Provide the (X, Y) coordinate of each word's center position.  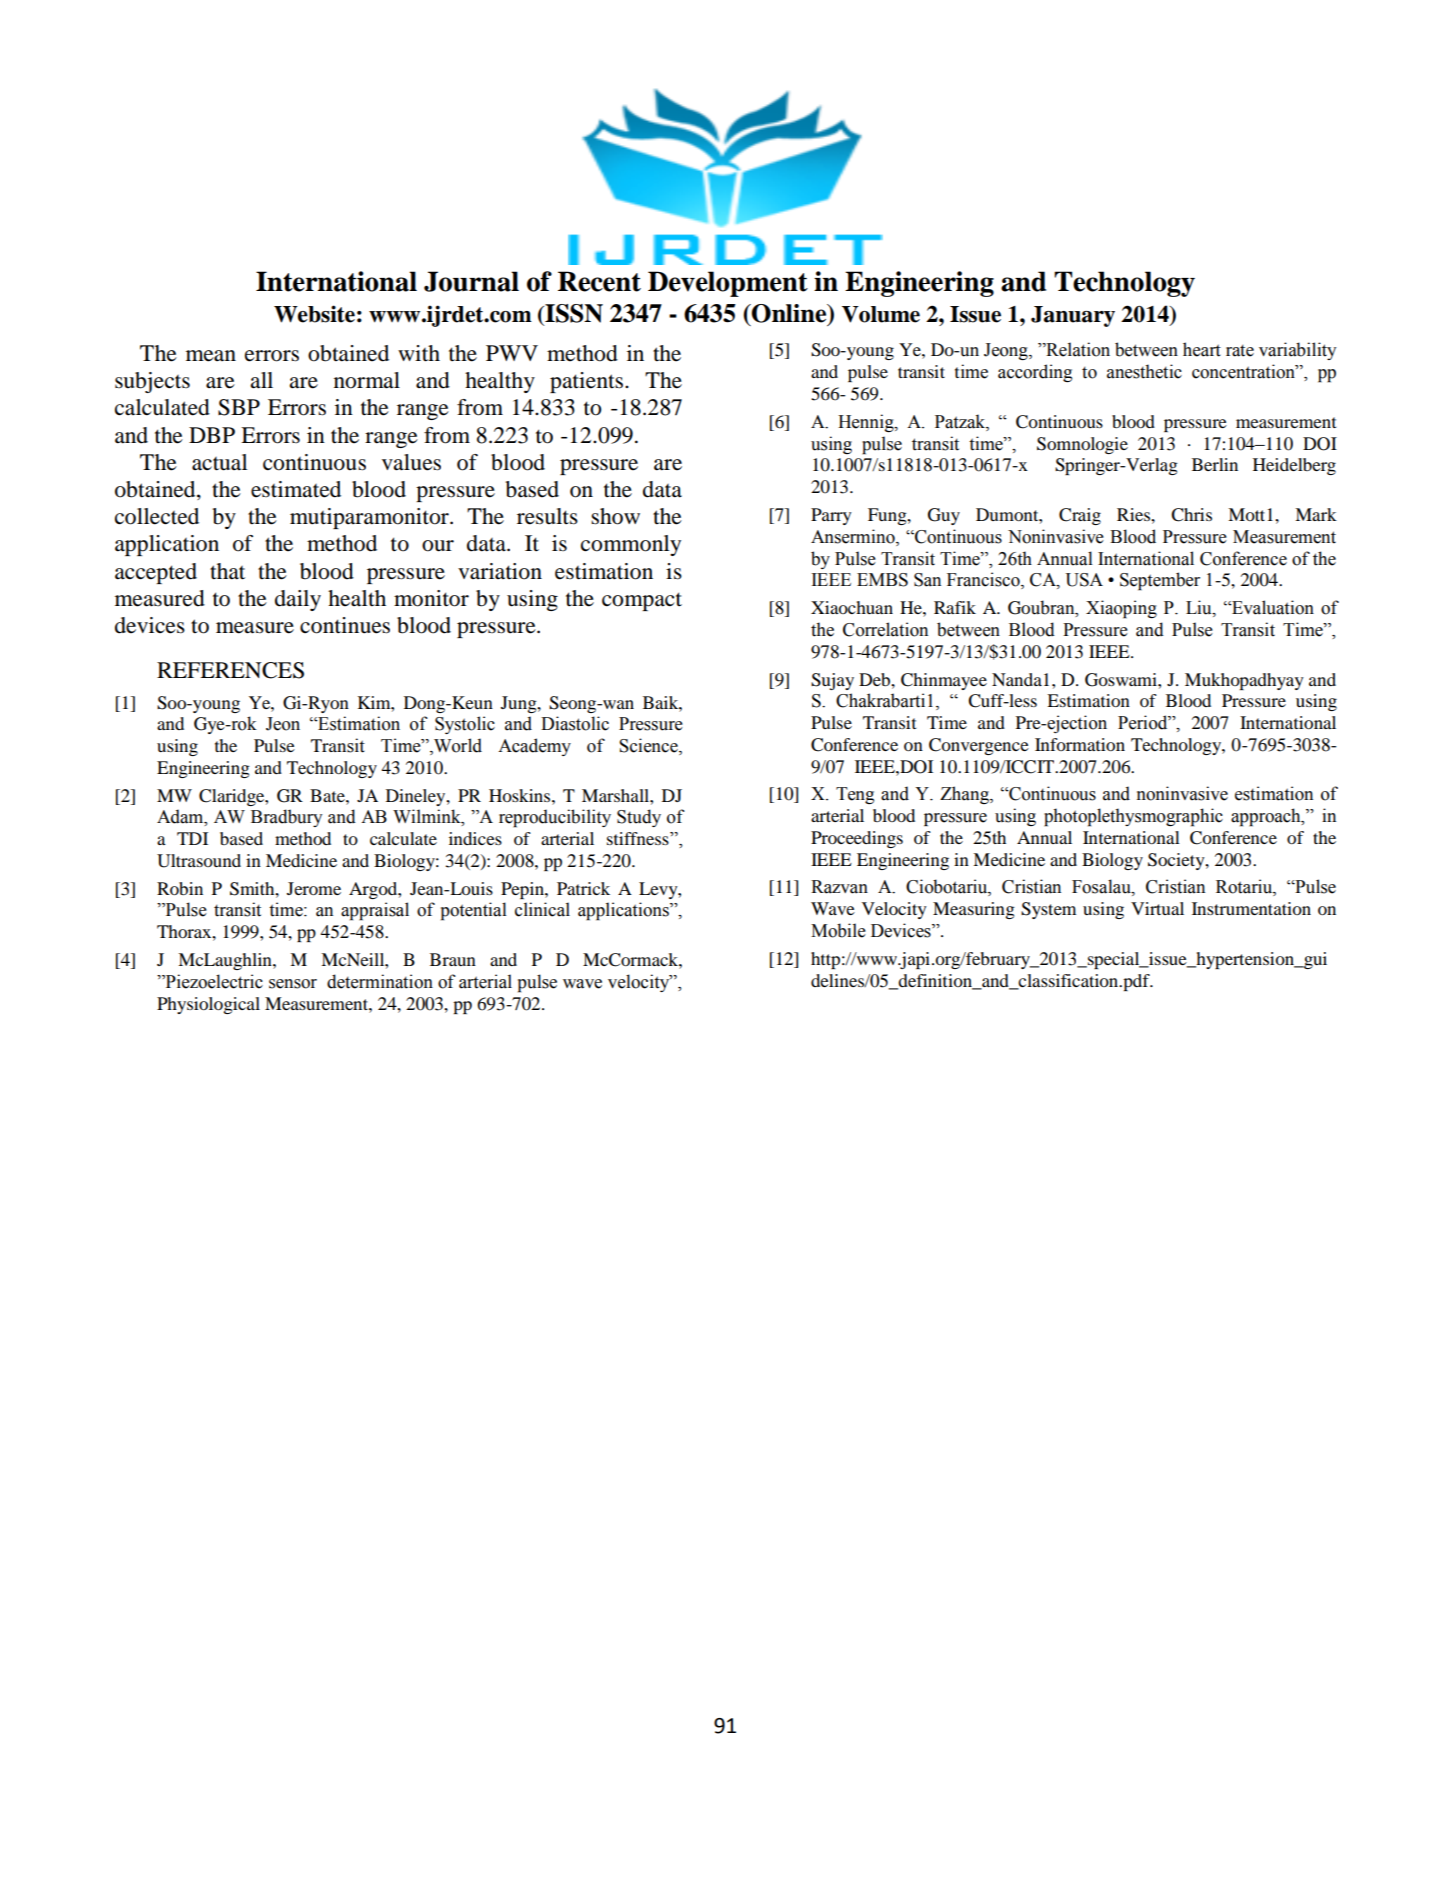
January (1073, 316)
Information (1080, 744)
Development (728, 284)
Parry (831, 516)
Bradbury (287, 818)
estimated (296, 489)
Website (314, 314)
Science (649, 746)
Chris (1191, 515)
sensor (293, 984)
